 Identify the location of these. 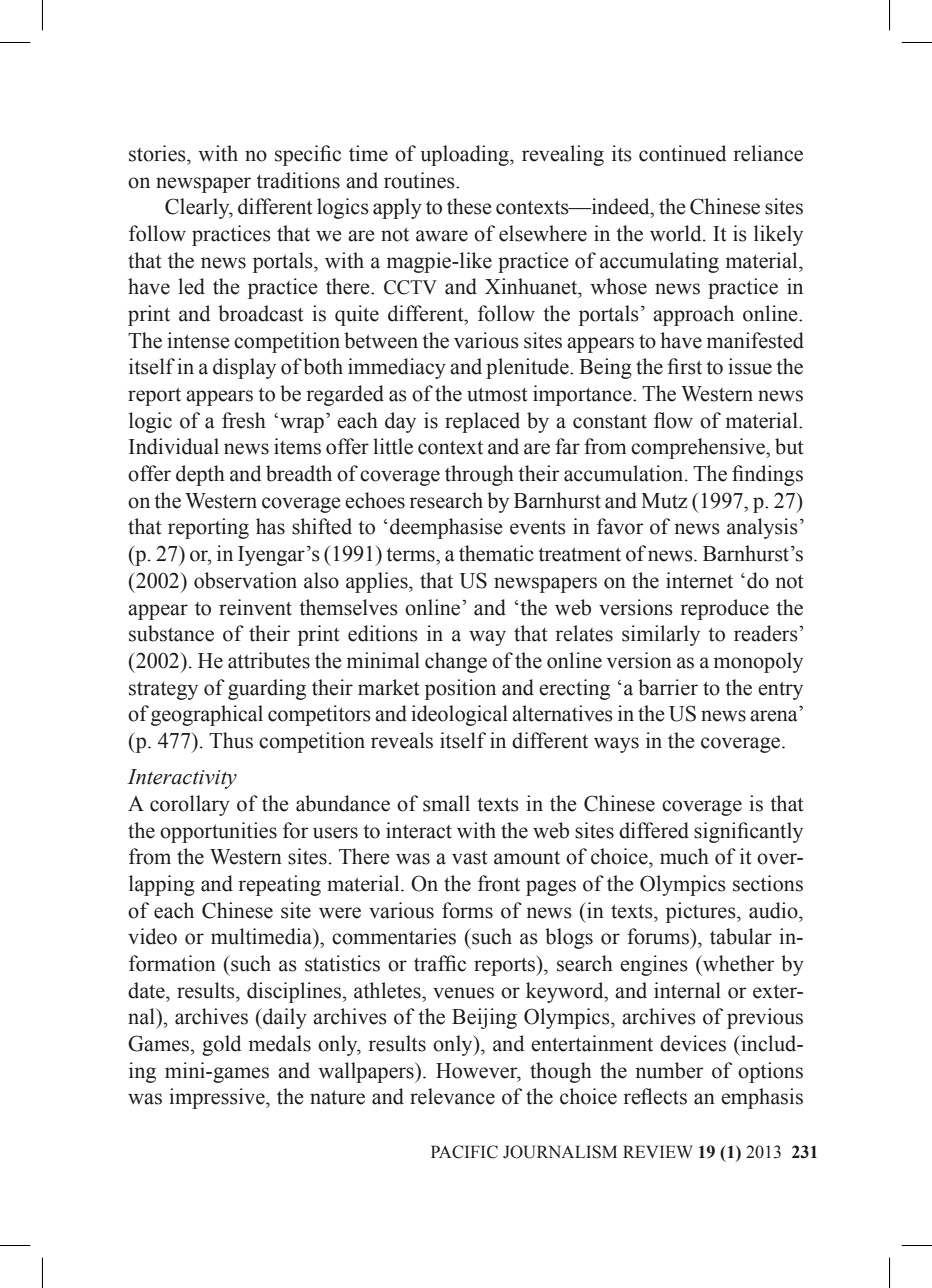
(469, 206).
